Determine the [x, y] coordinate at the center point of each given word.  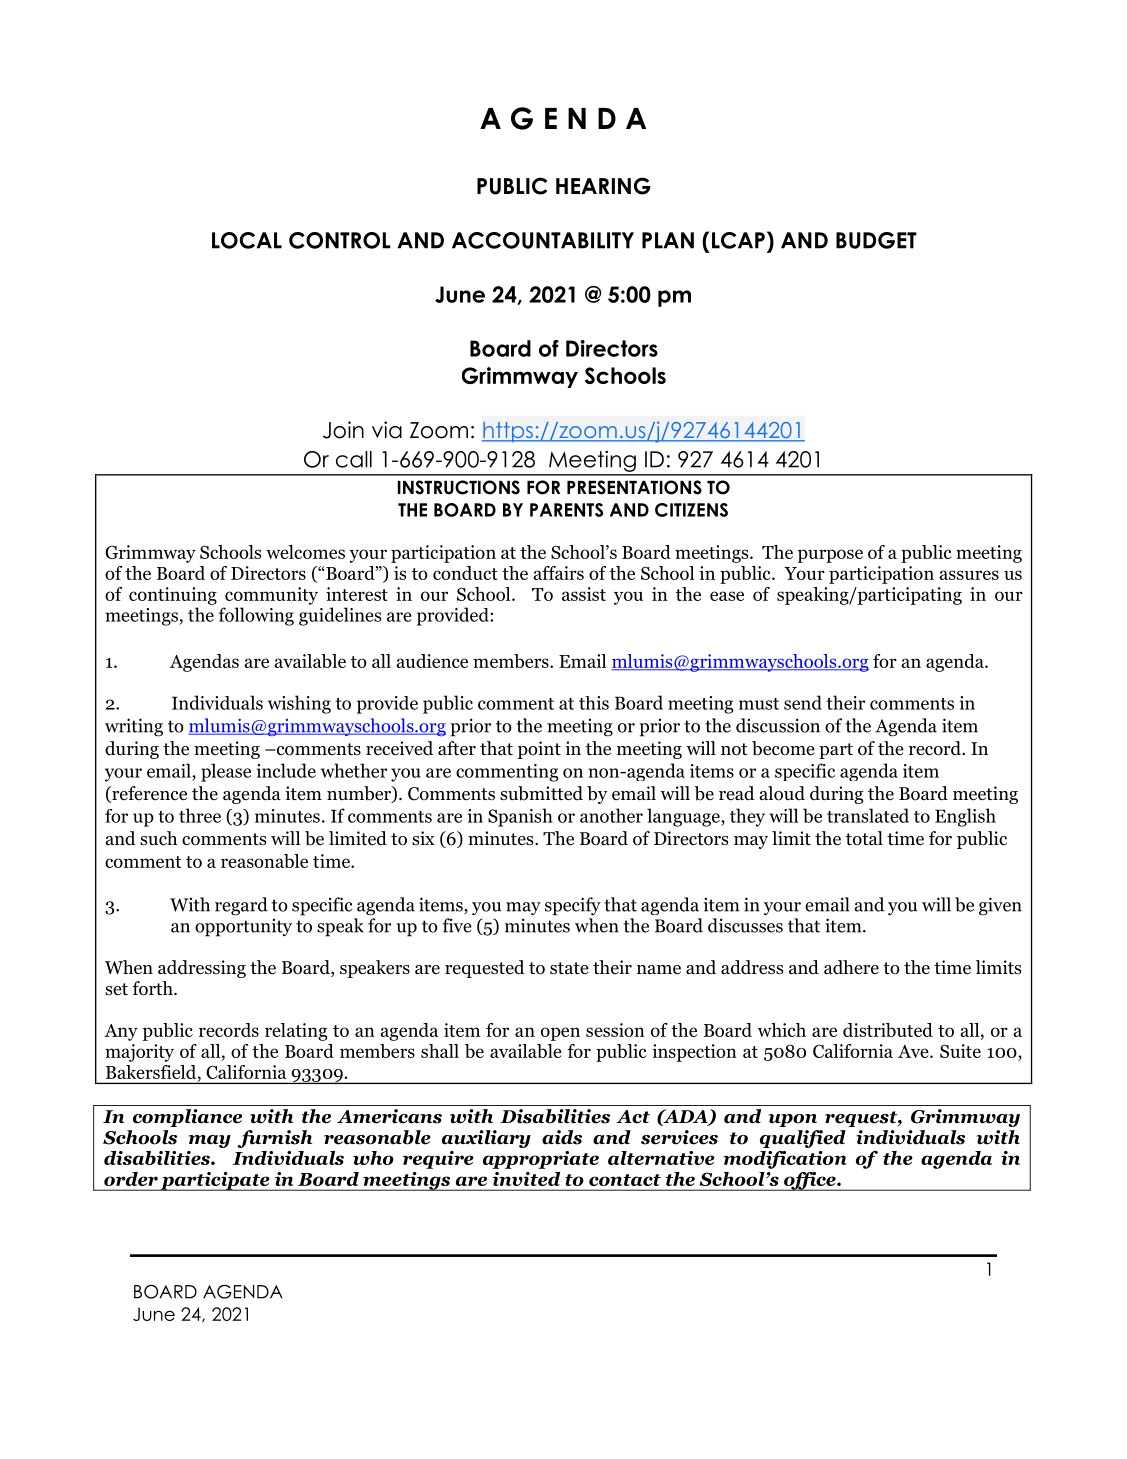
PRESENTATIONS [634, 487]
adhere [851, 967]
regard [241, 906]
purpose [830, 556]
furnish [275, 1139]
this [594, 703]
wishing [299, 704]
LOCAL [247, 240]
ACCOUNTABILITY [543, 240]
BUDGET [876, 240]
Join [343, 430]
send [803, 702]
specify [573, 906]
